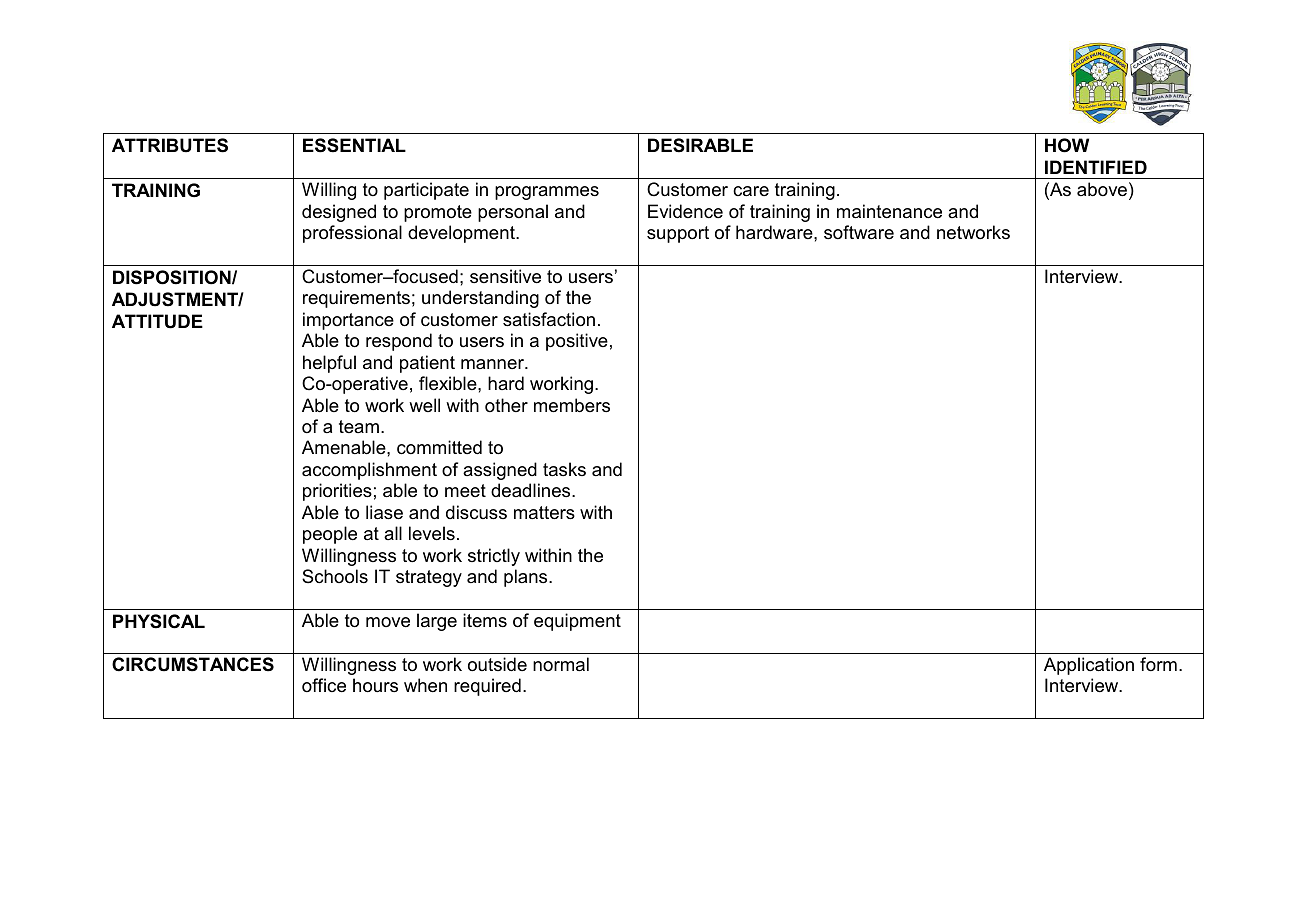 This image has height=924, width=1307. Describe the element at coordinates (564, 469) in the image. I see `tasks` at that location.
